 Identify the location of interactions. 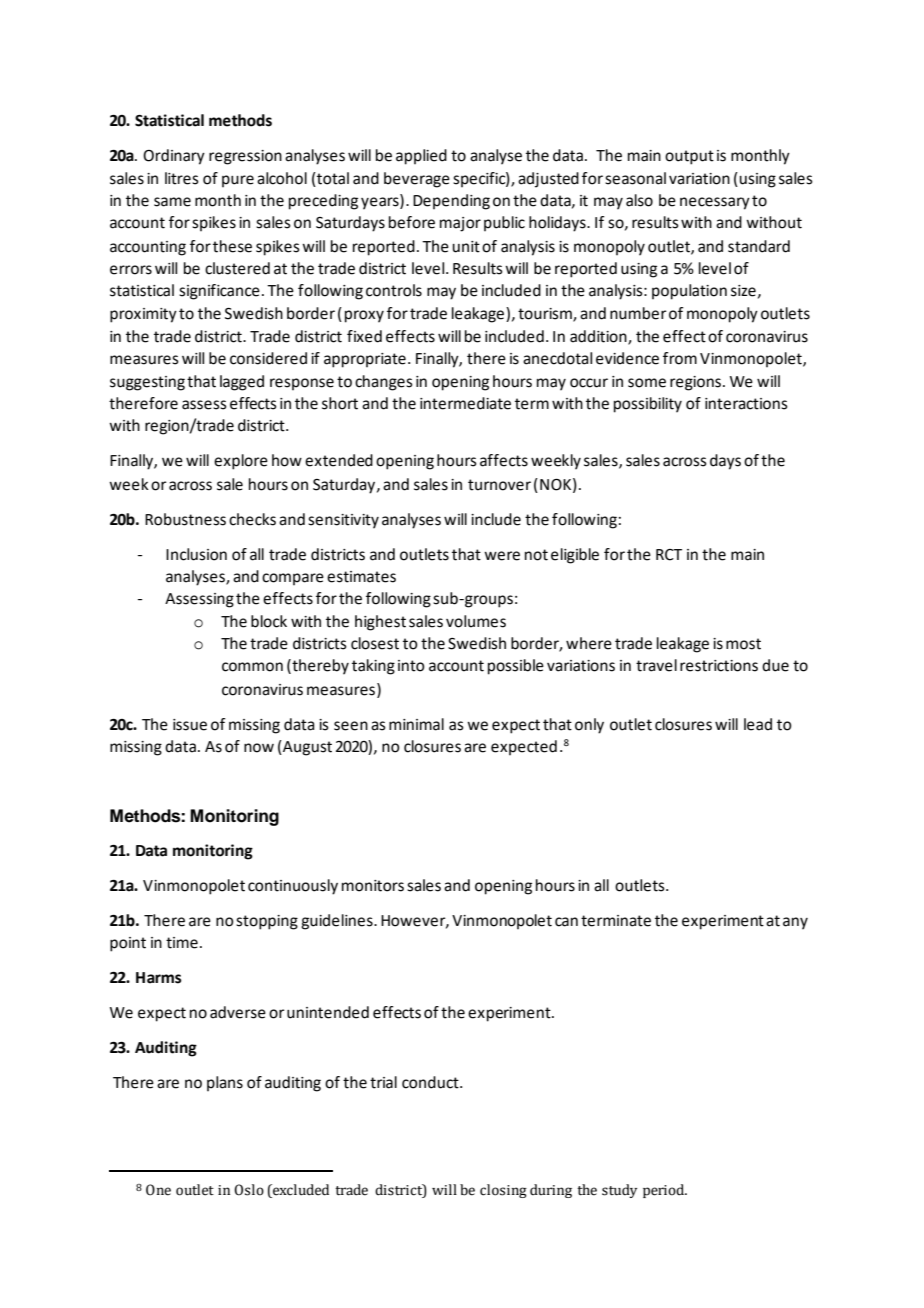
(746, 404).
